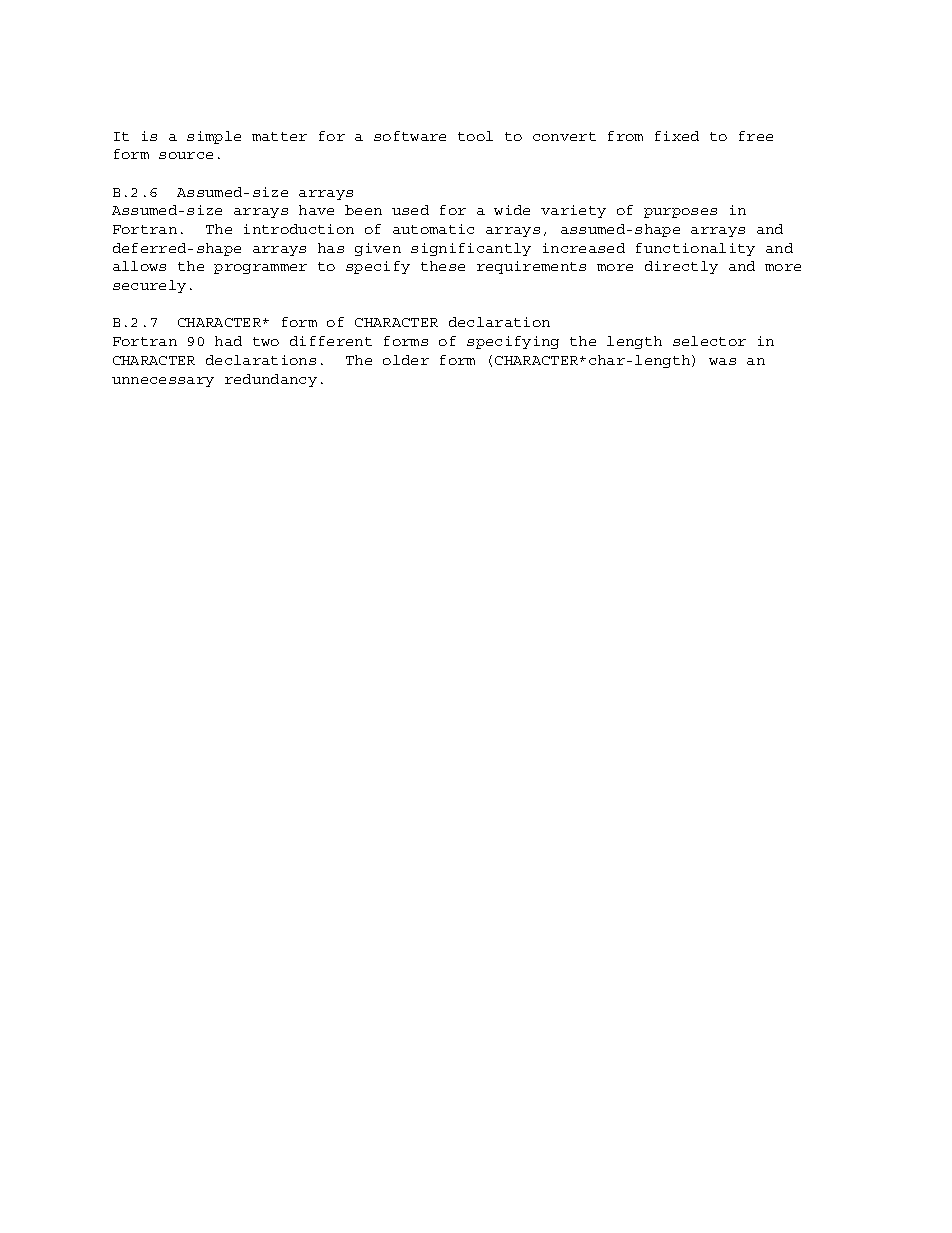 This screenshot has width=952, height=1233. Describe the element at coordinates (410, 210) in the screenshot. I see `used` at that location.
